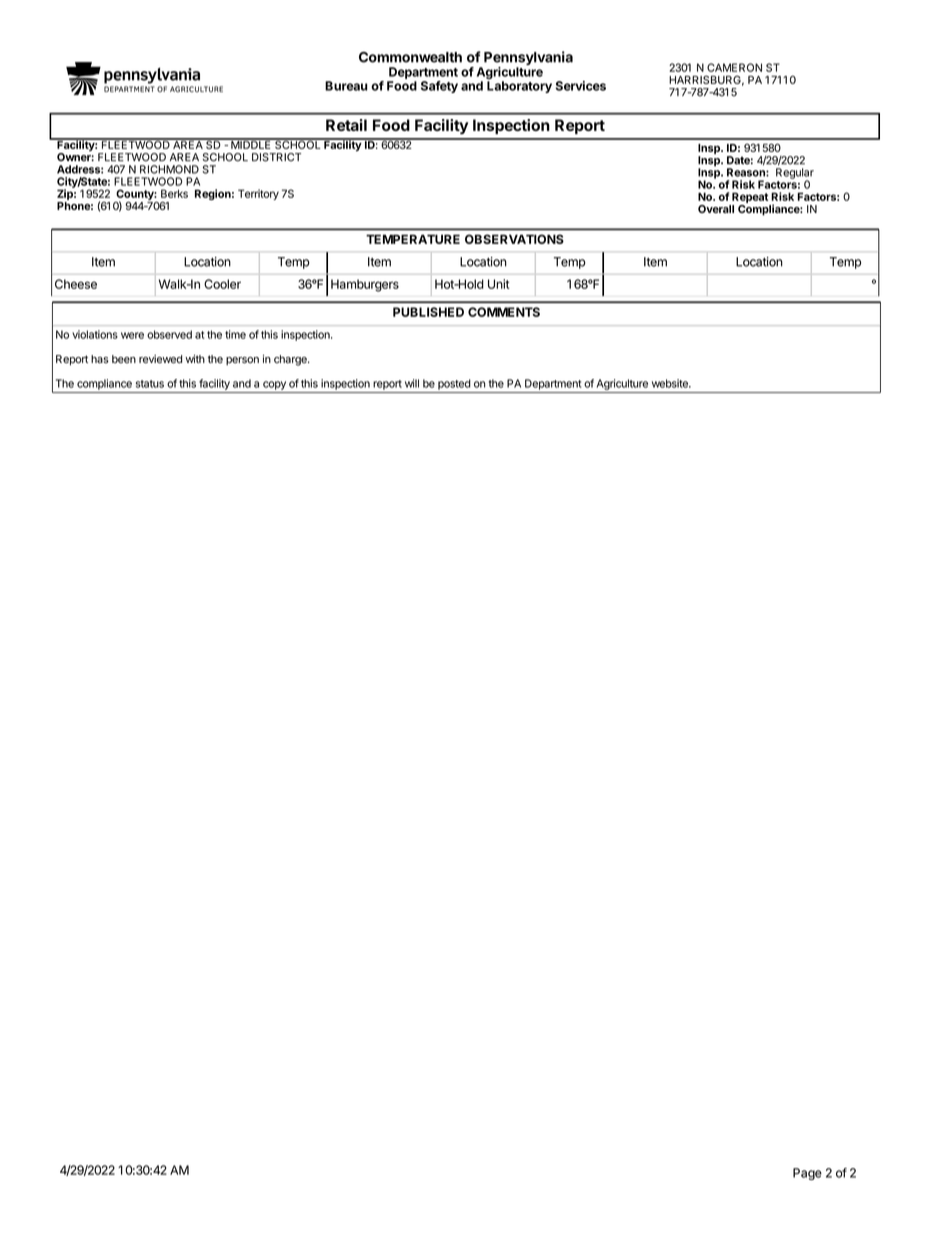 The height and width of the page is (1233, 952). Describe the element at coordinates (274, 385) in the page. I see `copy` at that location.
